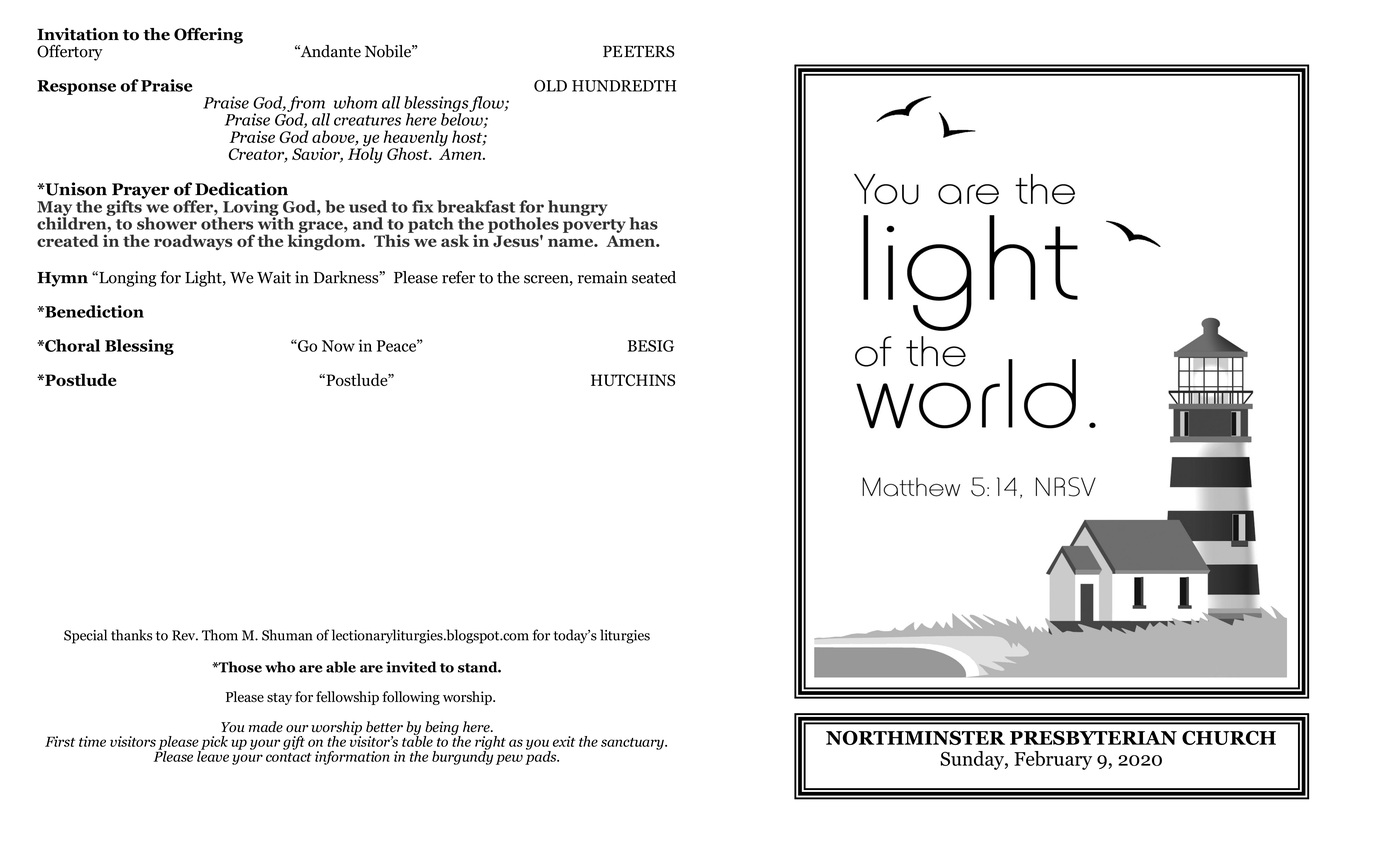 This image has width=1400, height=850. Describe the element at coordinates (633, 380) in the image. I see `HUTCHINS` at that location.
